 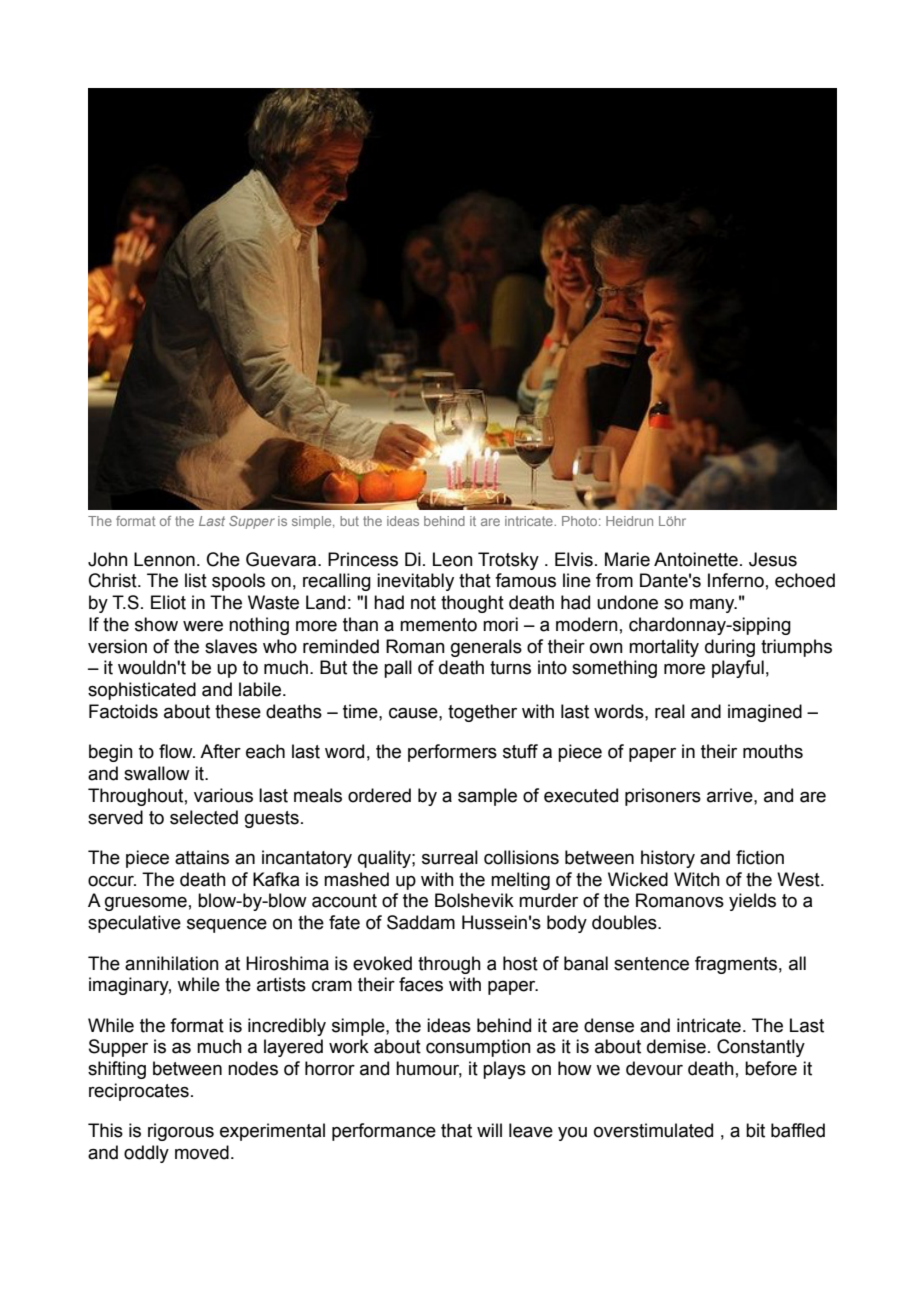 What do you see at coordinates (482, 713) in the image?
I see `together` at bounding box center [482, 713].
